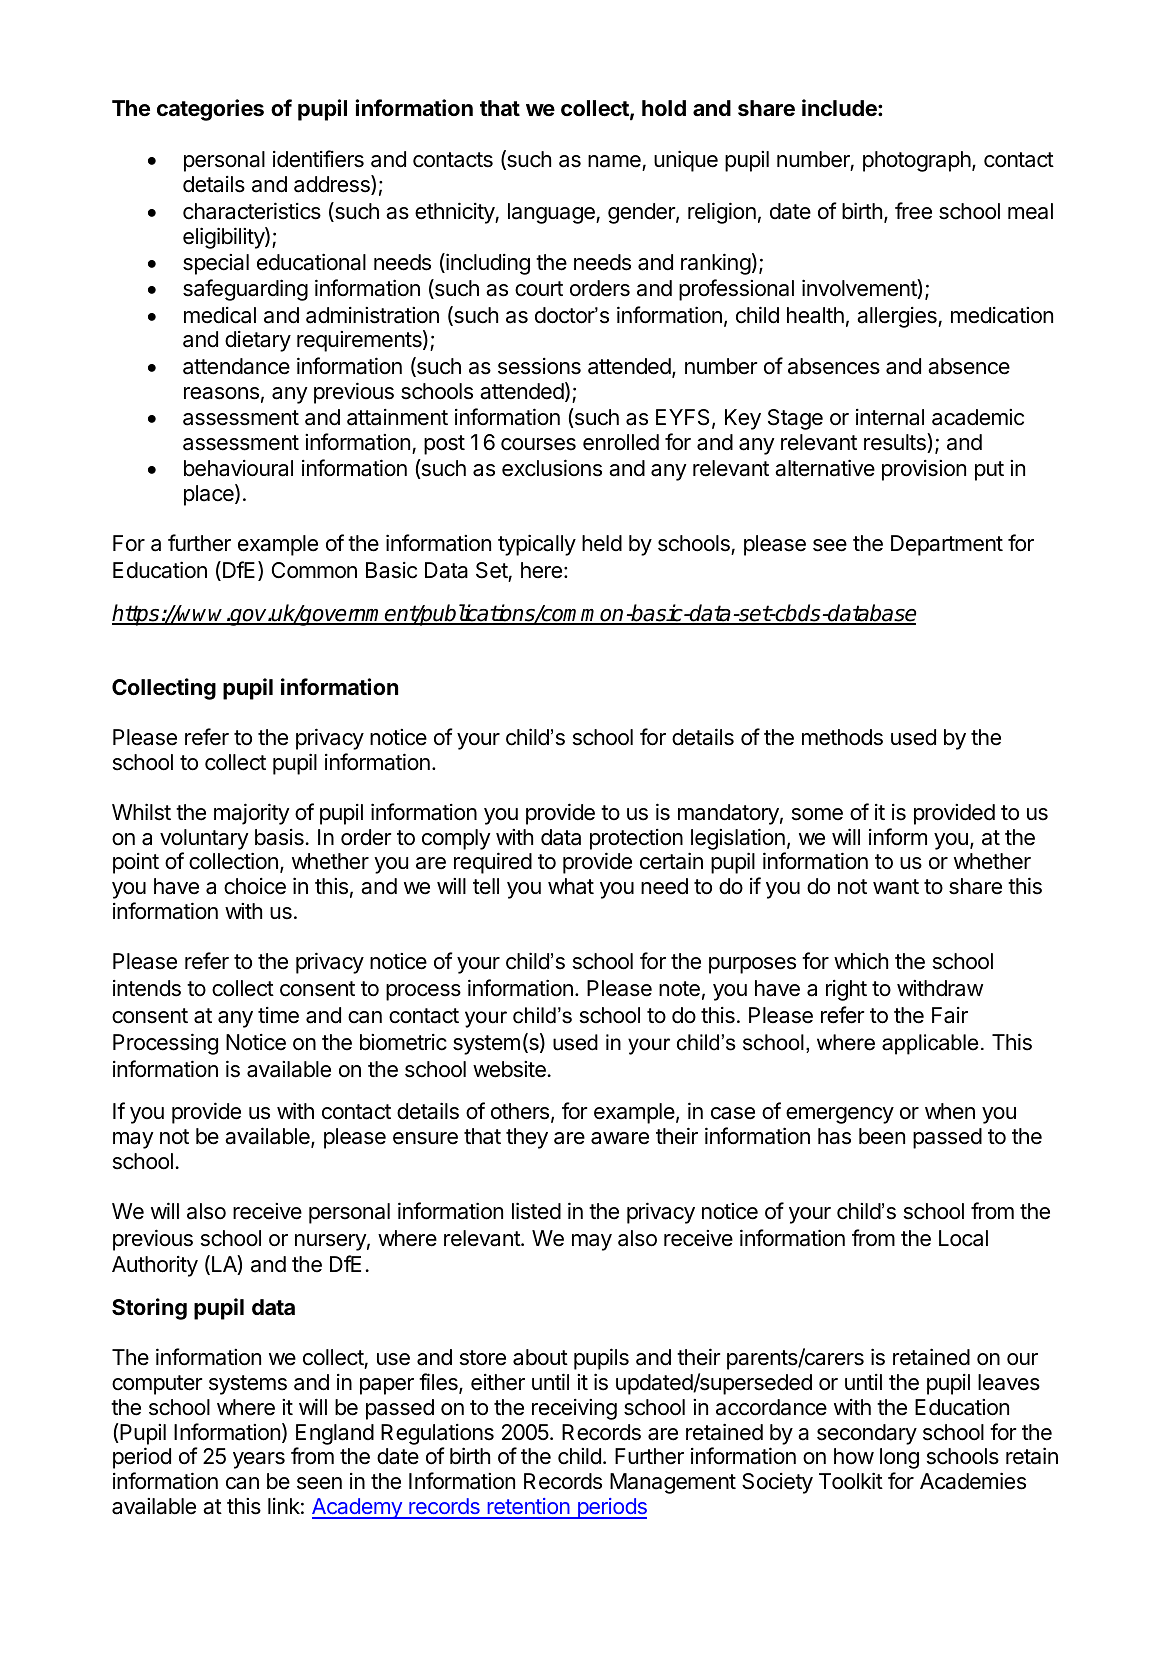  I want to click on receiving, so click(574, 1409).
